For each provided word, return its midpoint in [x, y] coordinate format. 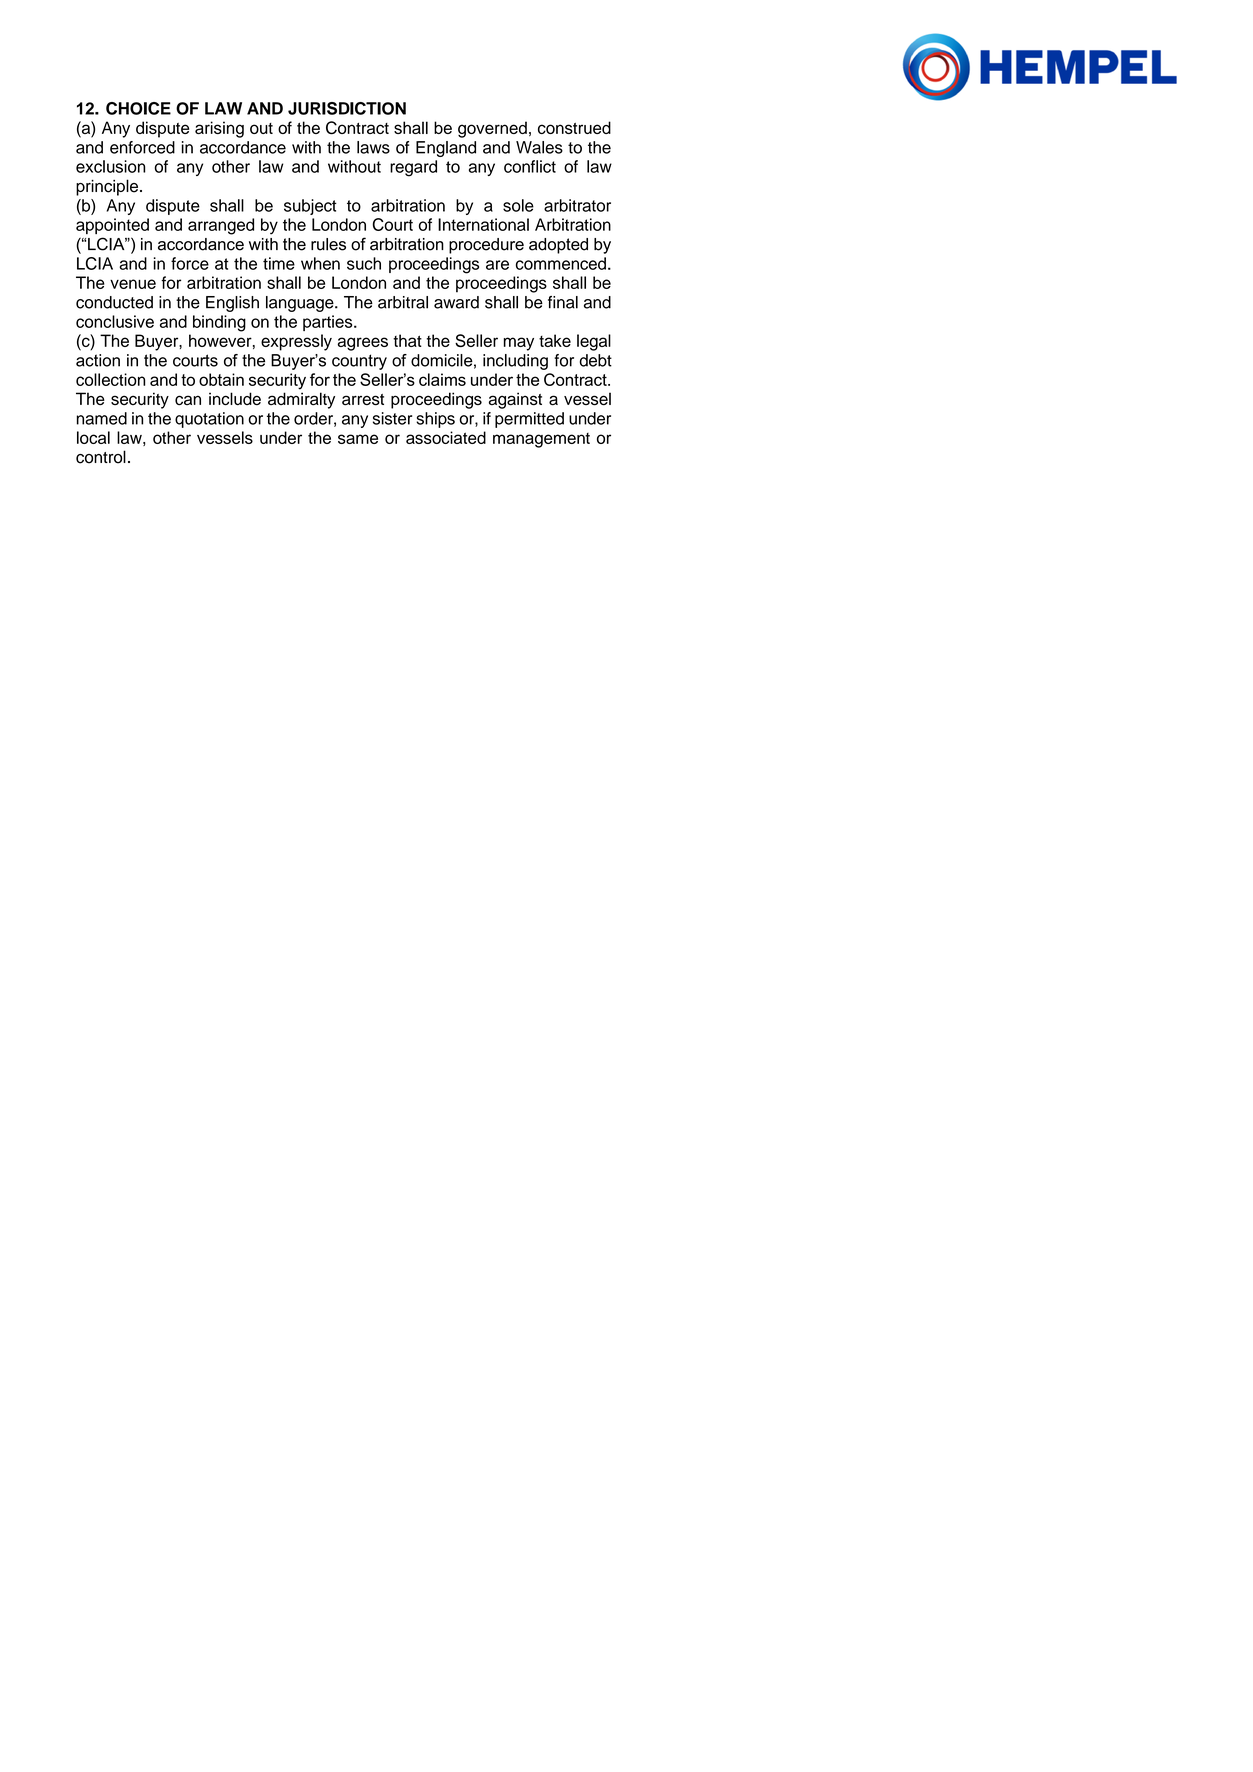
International [483, 224]
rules [328, 244]
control [101, 457]
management [541, 440]
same [358, 439]
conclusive [115, 321]
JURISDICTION [347, 108]
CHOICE [138, 108]
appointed [112, 226]
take [555, 340]
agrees [363, 344]
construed [574, 127]
